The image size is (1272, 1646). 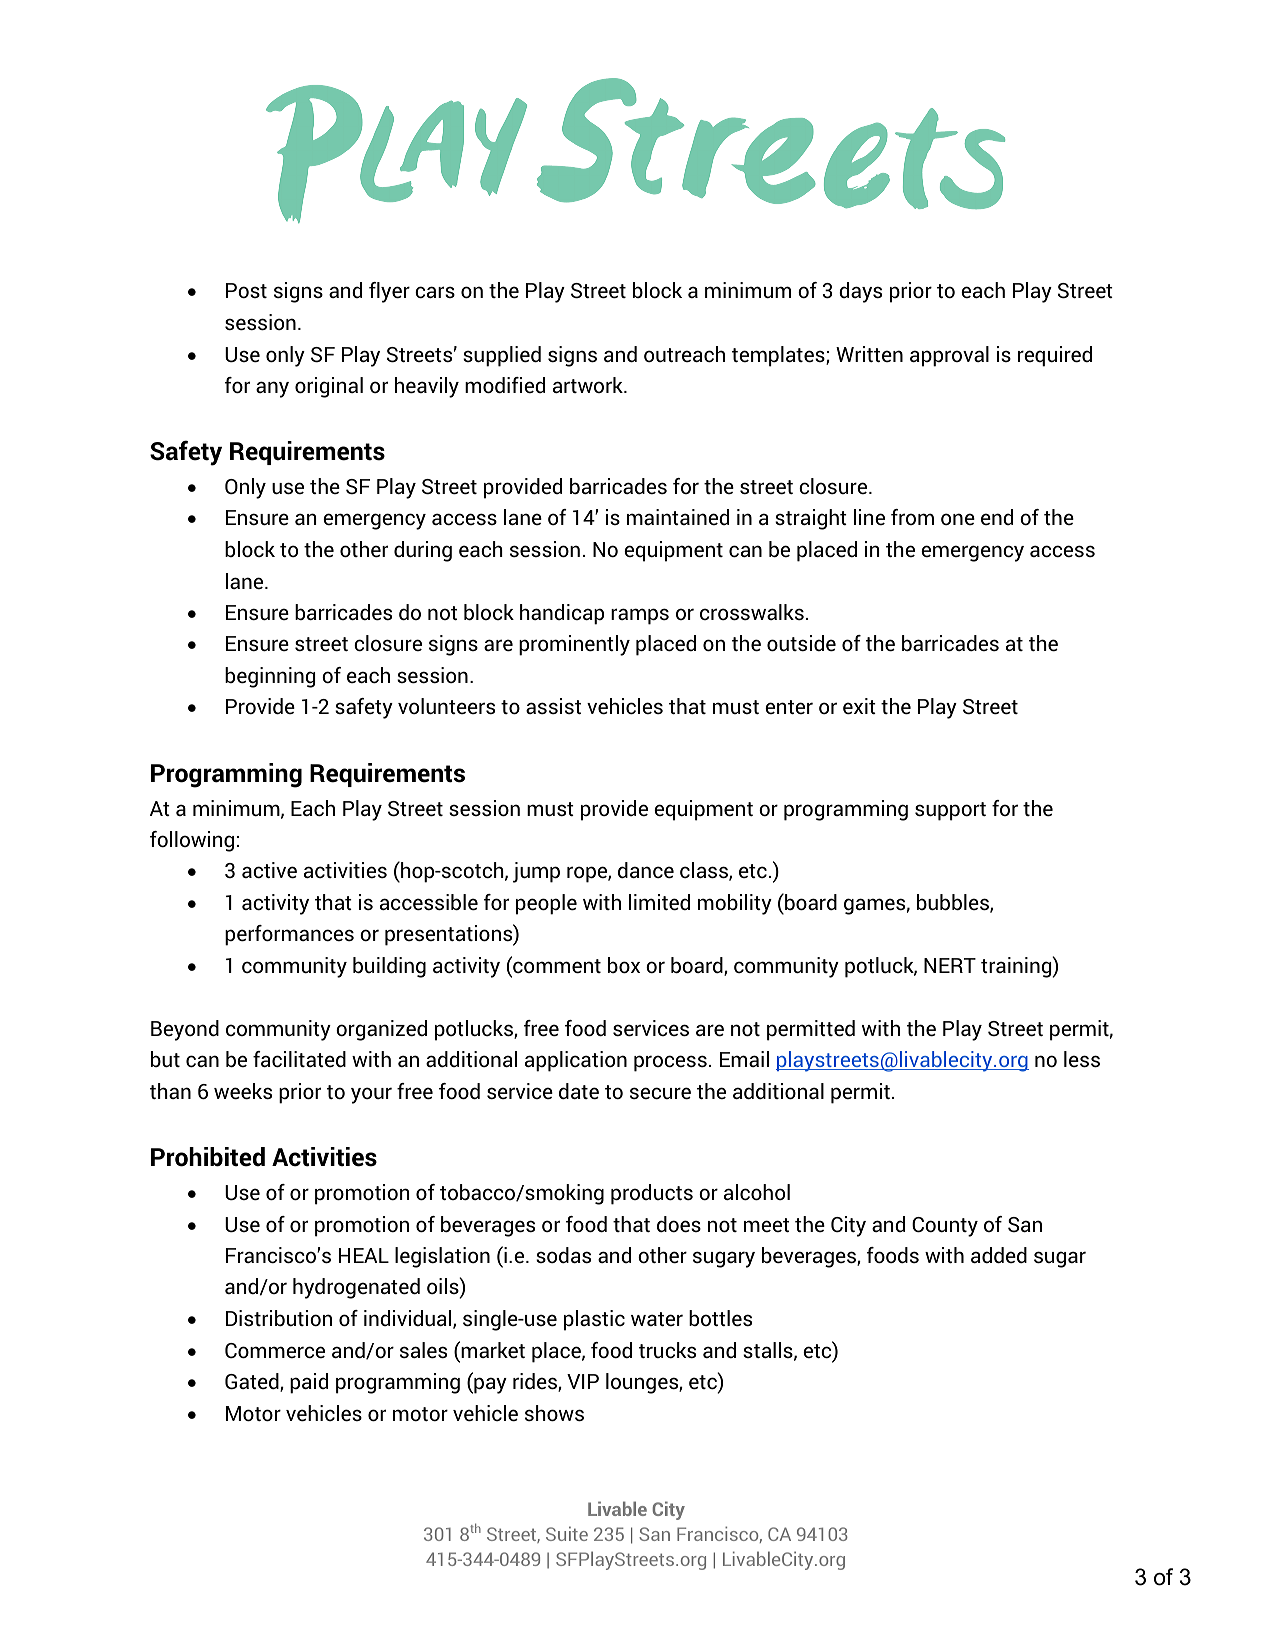 What do you see at coordinates (659, 902) in the page?
I see `limited` at bounding box center [659, 902].
